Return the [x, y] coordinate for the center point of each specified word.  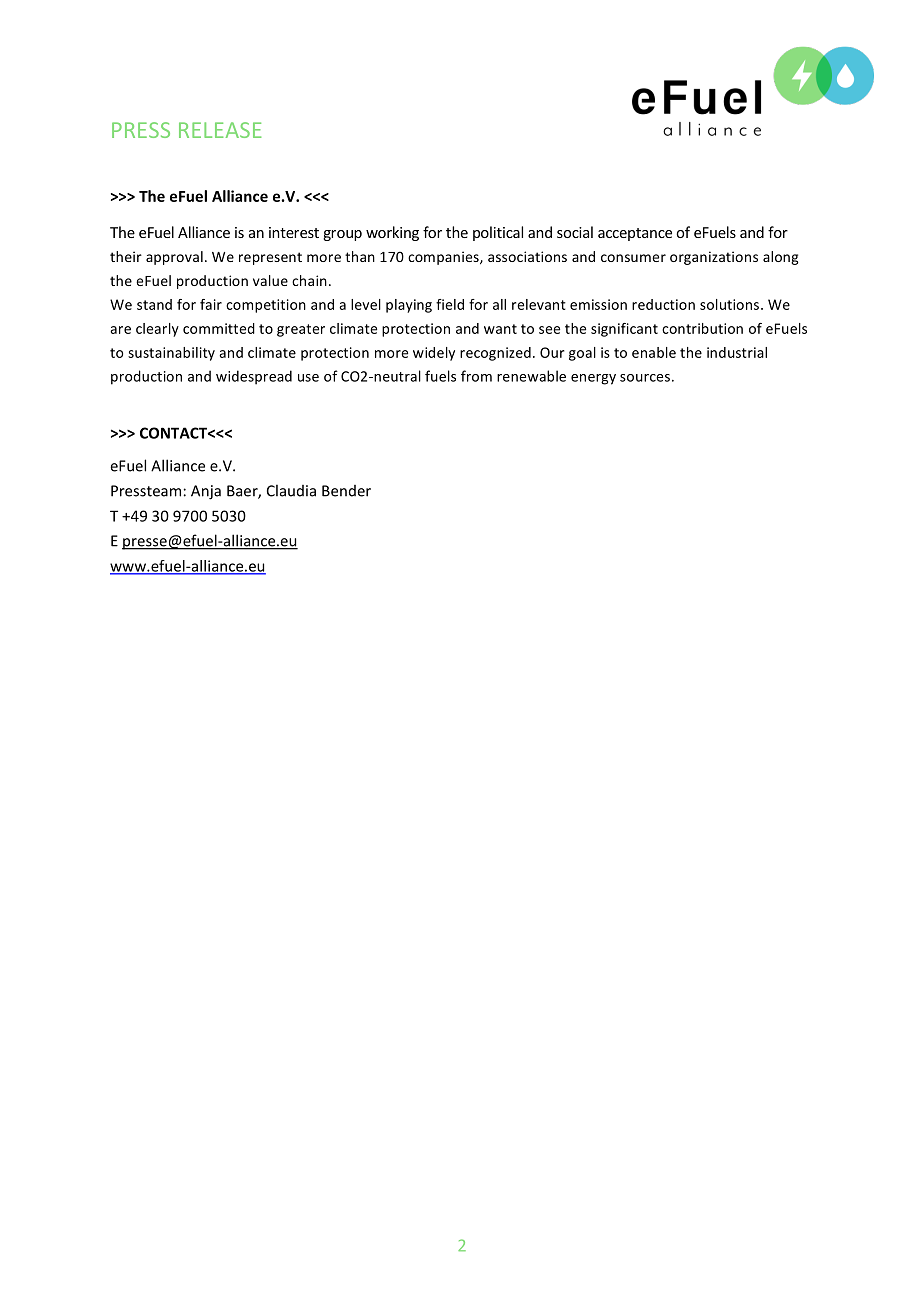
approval [174, 258]
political [498, 233]
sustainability [171, 354]
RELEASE [220, 130]
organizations [714, 258]
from [476, 376]
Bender [346, 491]
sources [645, 378]
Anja [206, 492]
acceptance [635, 234]
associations [527, 256]
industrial [737, 352]
